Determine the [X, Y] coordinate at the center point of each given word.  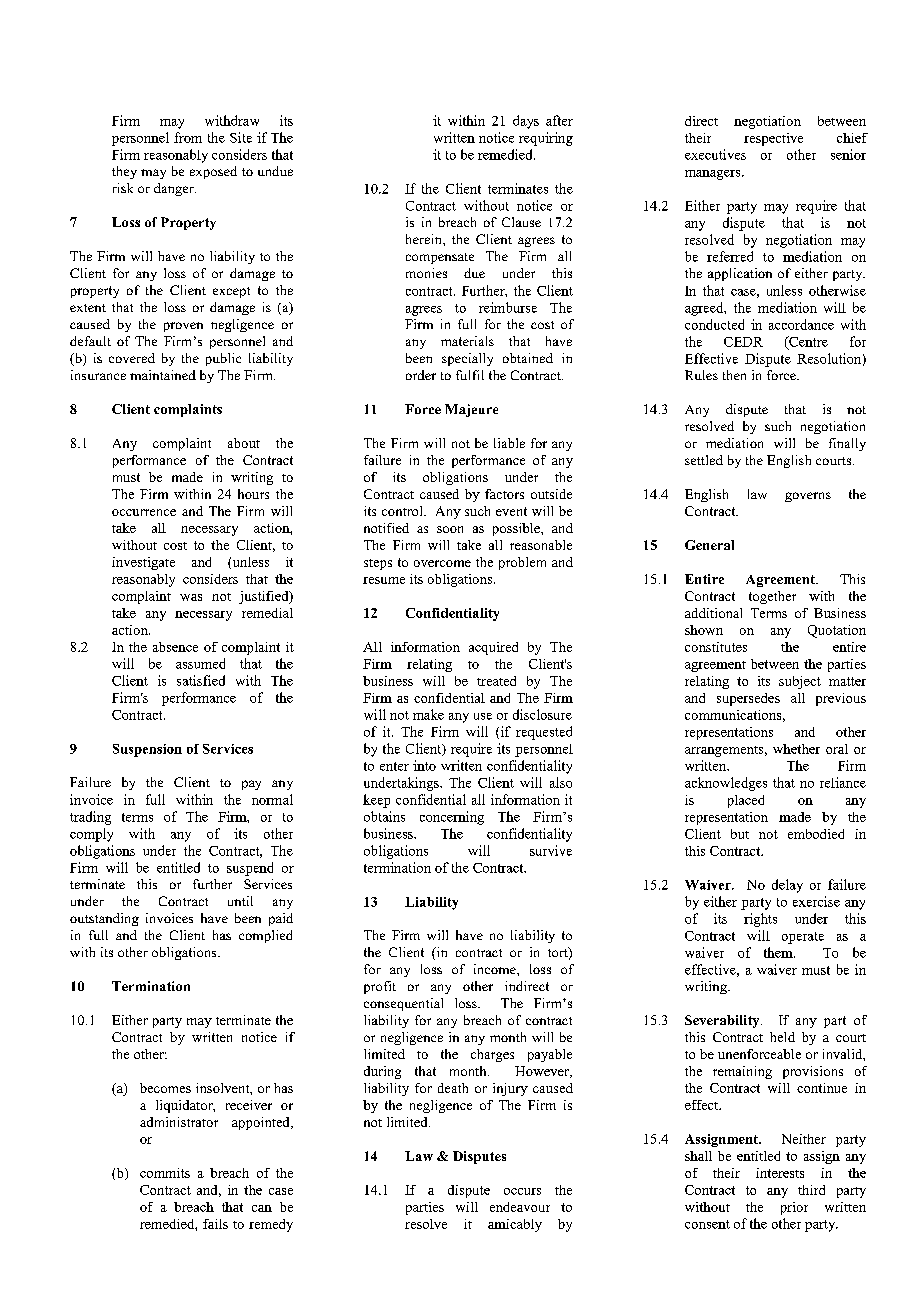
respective [773, 139]
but [740, 834]
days [526, 122]
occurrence [144, 512]
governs [808, 497]
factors [504, 494]
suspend [250, 869]
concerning [452, 818]
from [188, 137]
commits [165, 1173]
